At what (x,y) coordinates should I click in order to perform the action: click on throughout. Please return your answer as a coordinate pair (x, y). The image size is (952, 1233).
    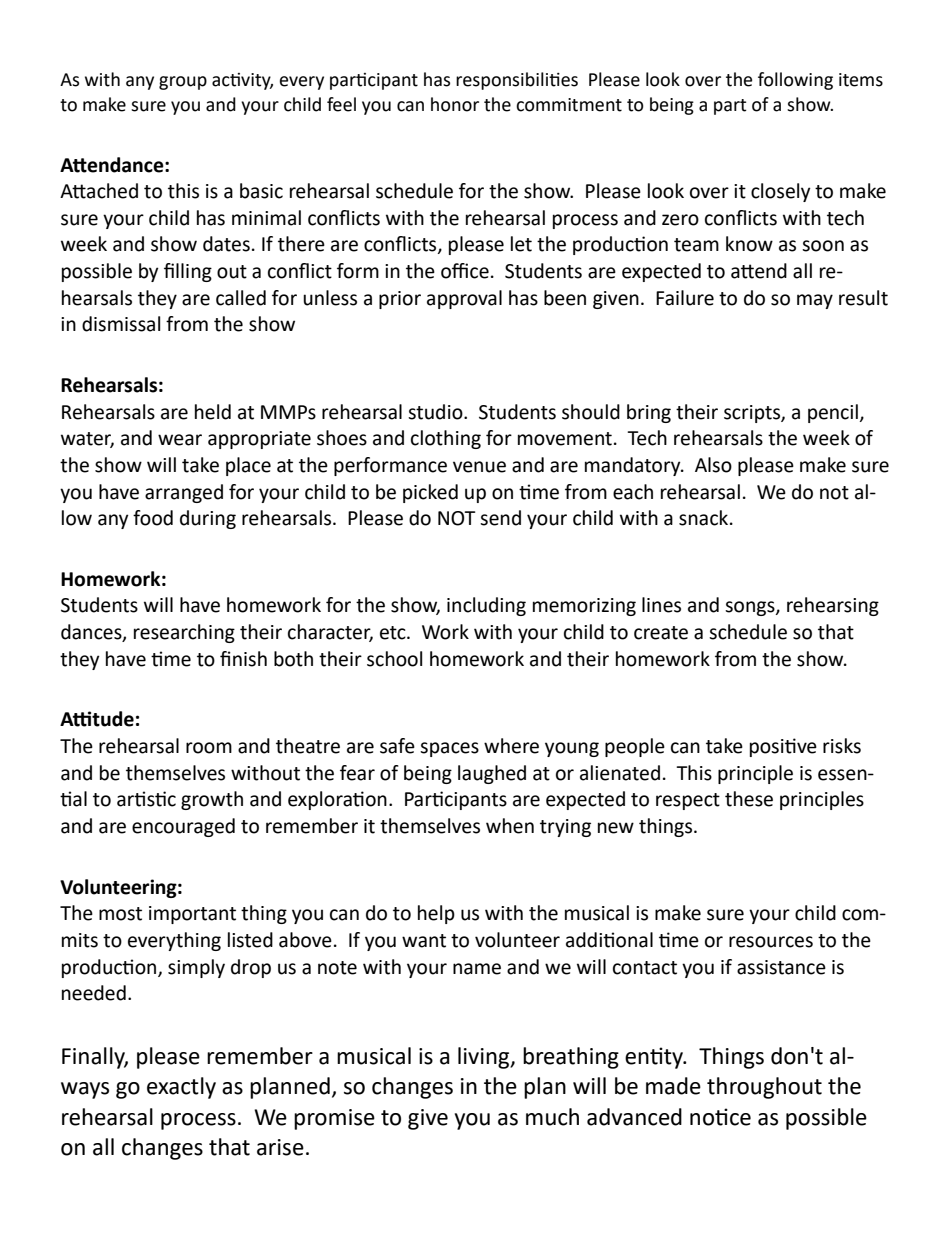
    Looking at the image, I should click on (764, 1088).
